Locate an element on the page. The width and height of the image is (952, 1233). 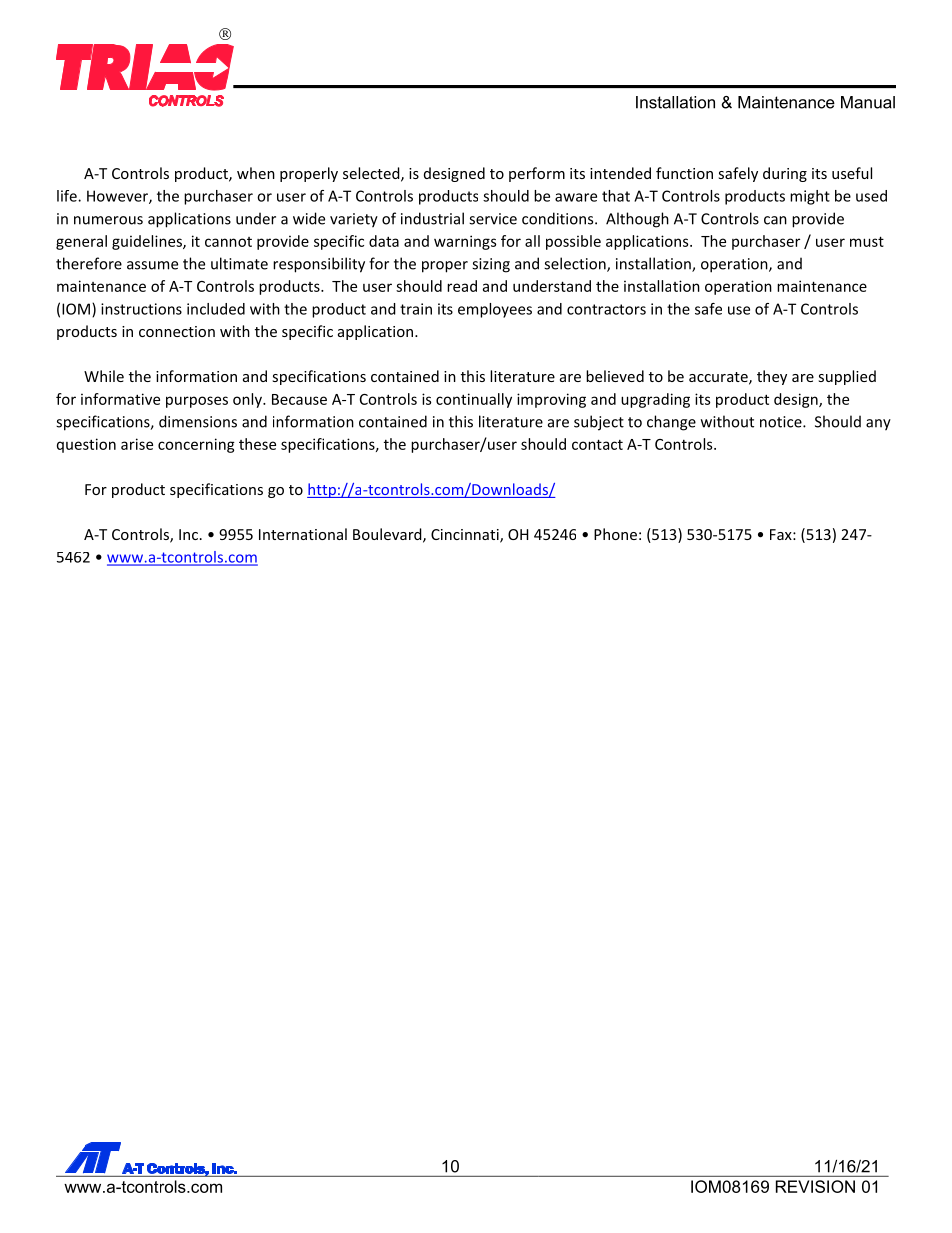
REVISION is located at coordinates (815, 1186).
